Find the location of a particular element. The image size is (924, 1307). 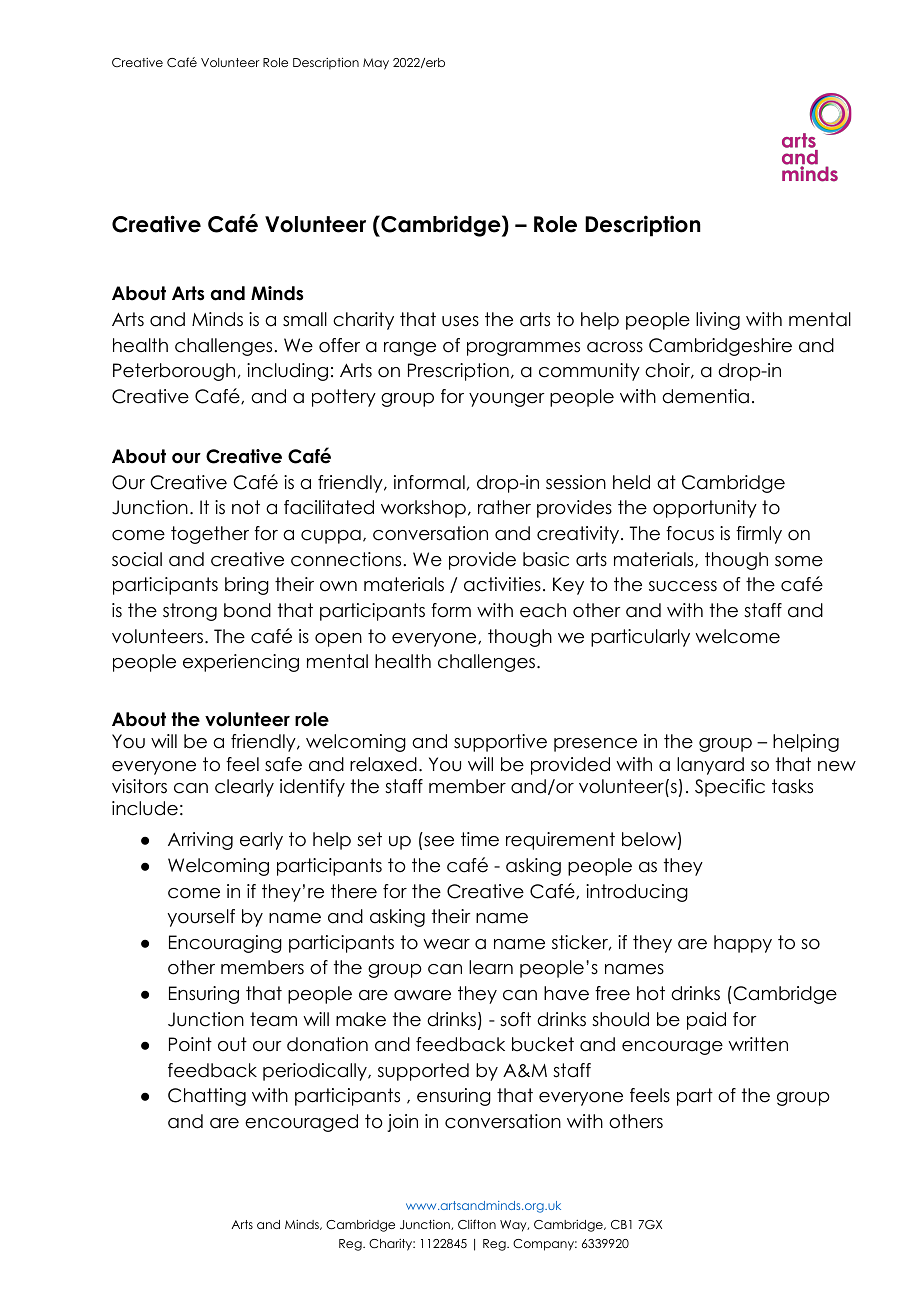

Clifton is located at coordinates (477, 1224).
